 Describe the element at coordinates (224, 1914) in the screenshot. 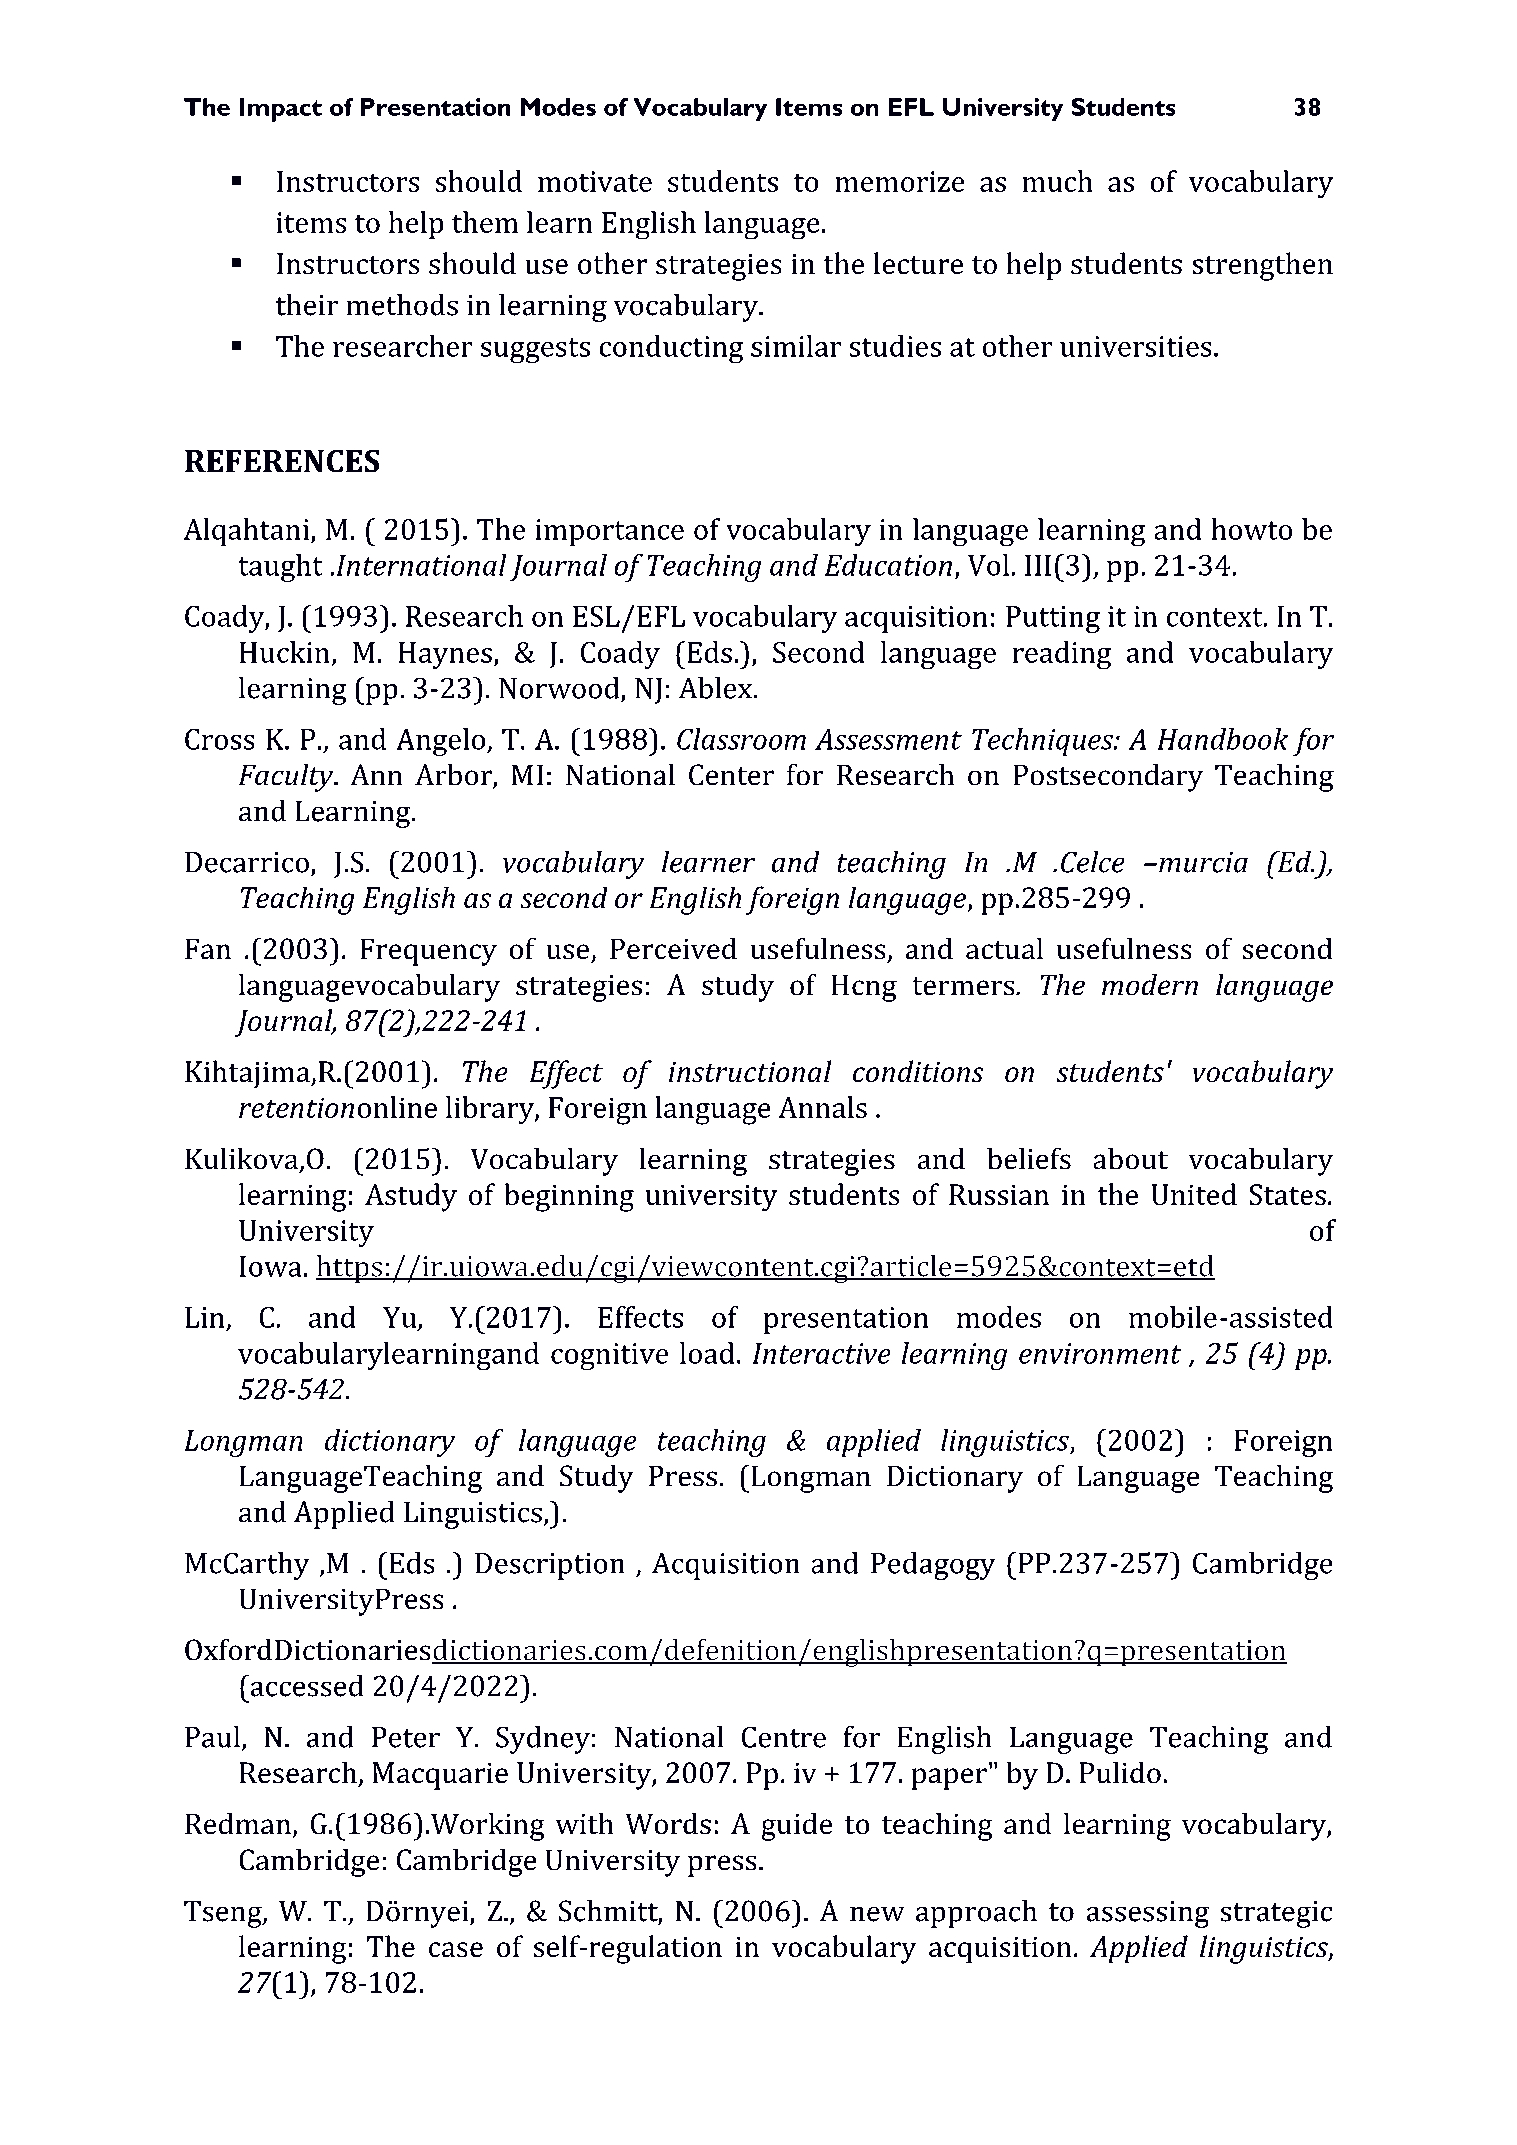

I see `Tseng` at that location.
